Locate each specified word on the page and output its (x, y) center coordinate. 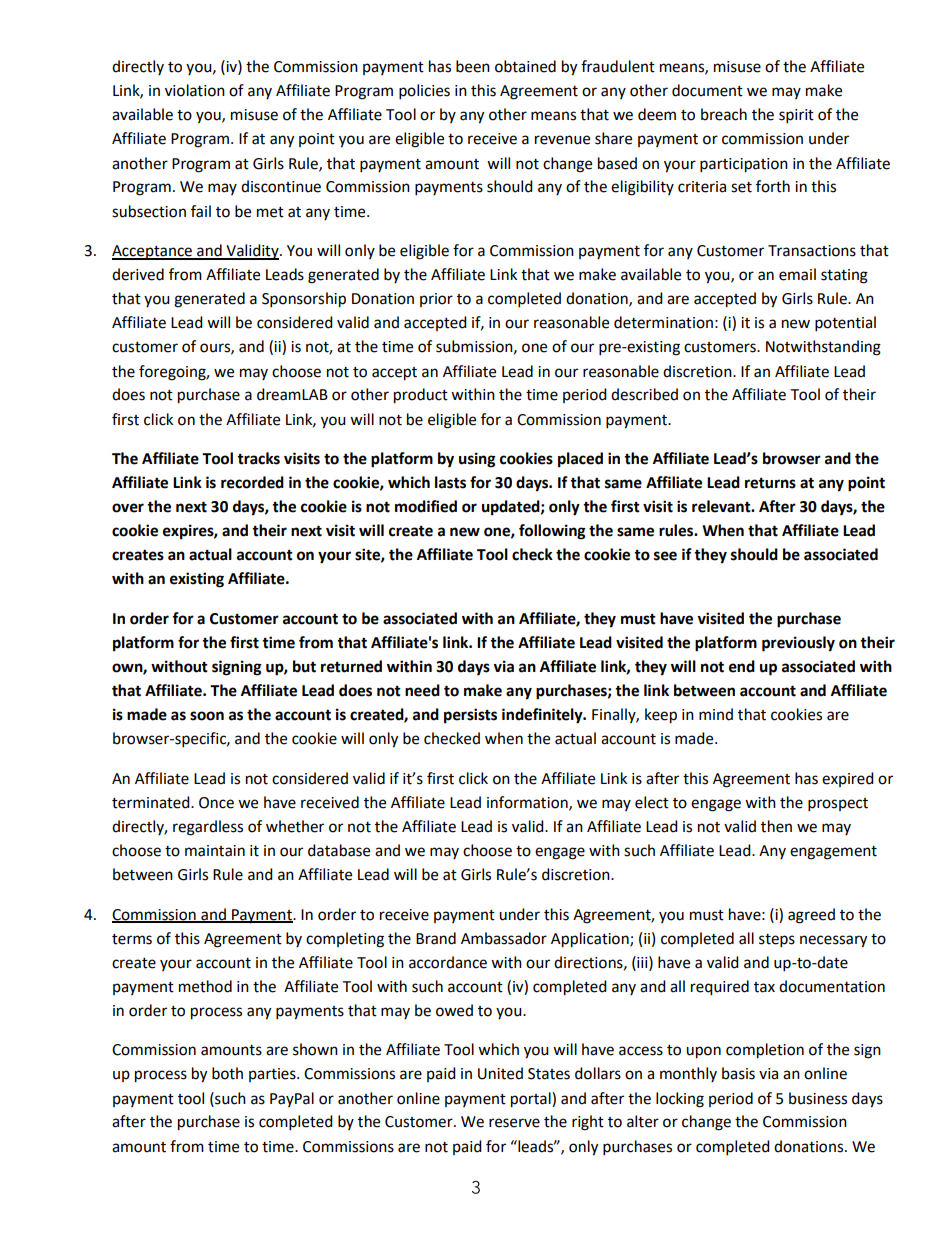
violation (195, 90)
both (227, 1073)
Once (216, 803)
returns (770, 483)
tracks (258, 458)
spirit (796, 116)
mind (716, 714)
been (473, 66)
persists (470, 716)
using (477, 460)
